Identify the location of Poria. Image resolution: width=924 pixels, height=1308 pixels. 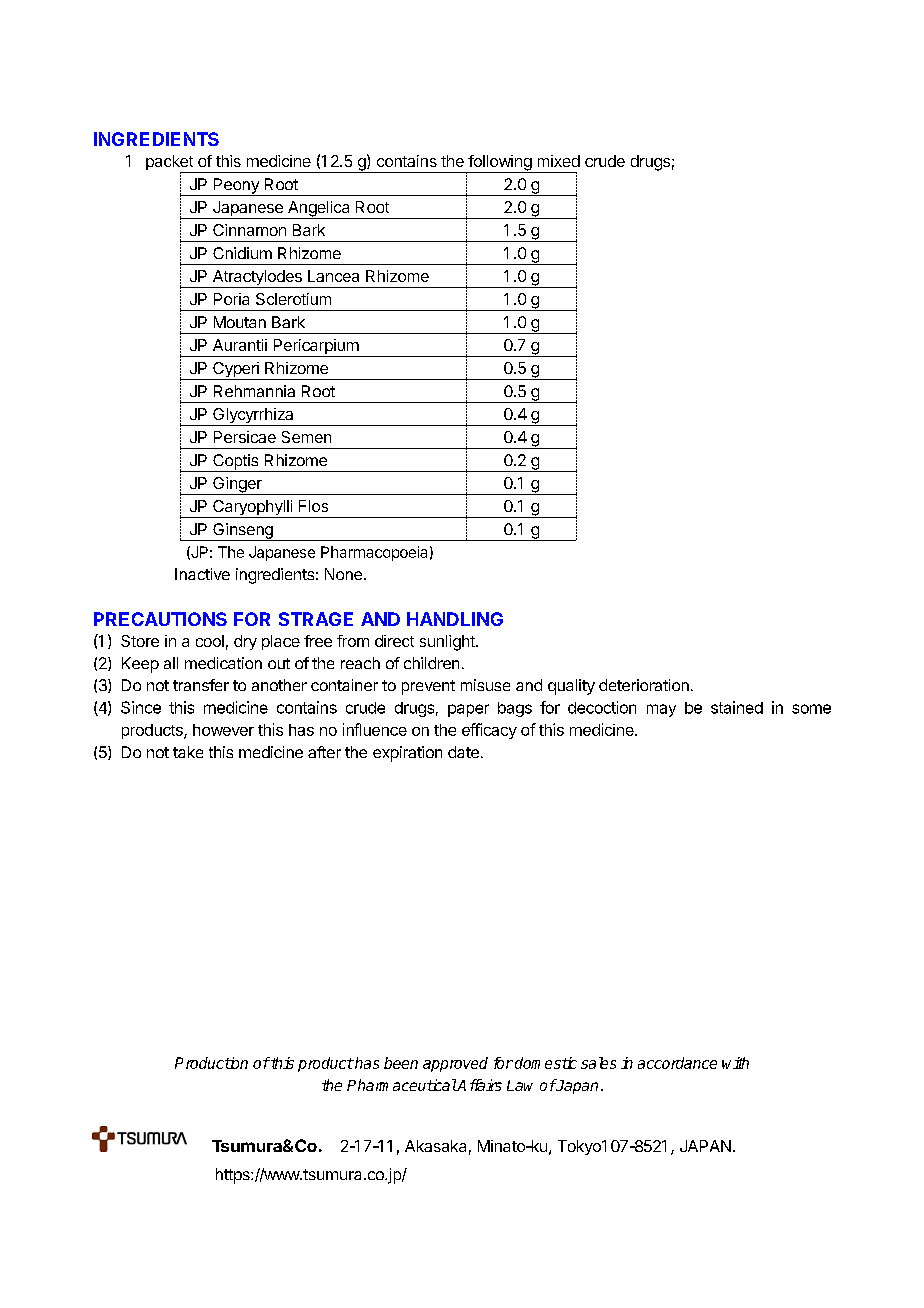
(231, 299).
